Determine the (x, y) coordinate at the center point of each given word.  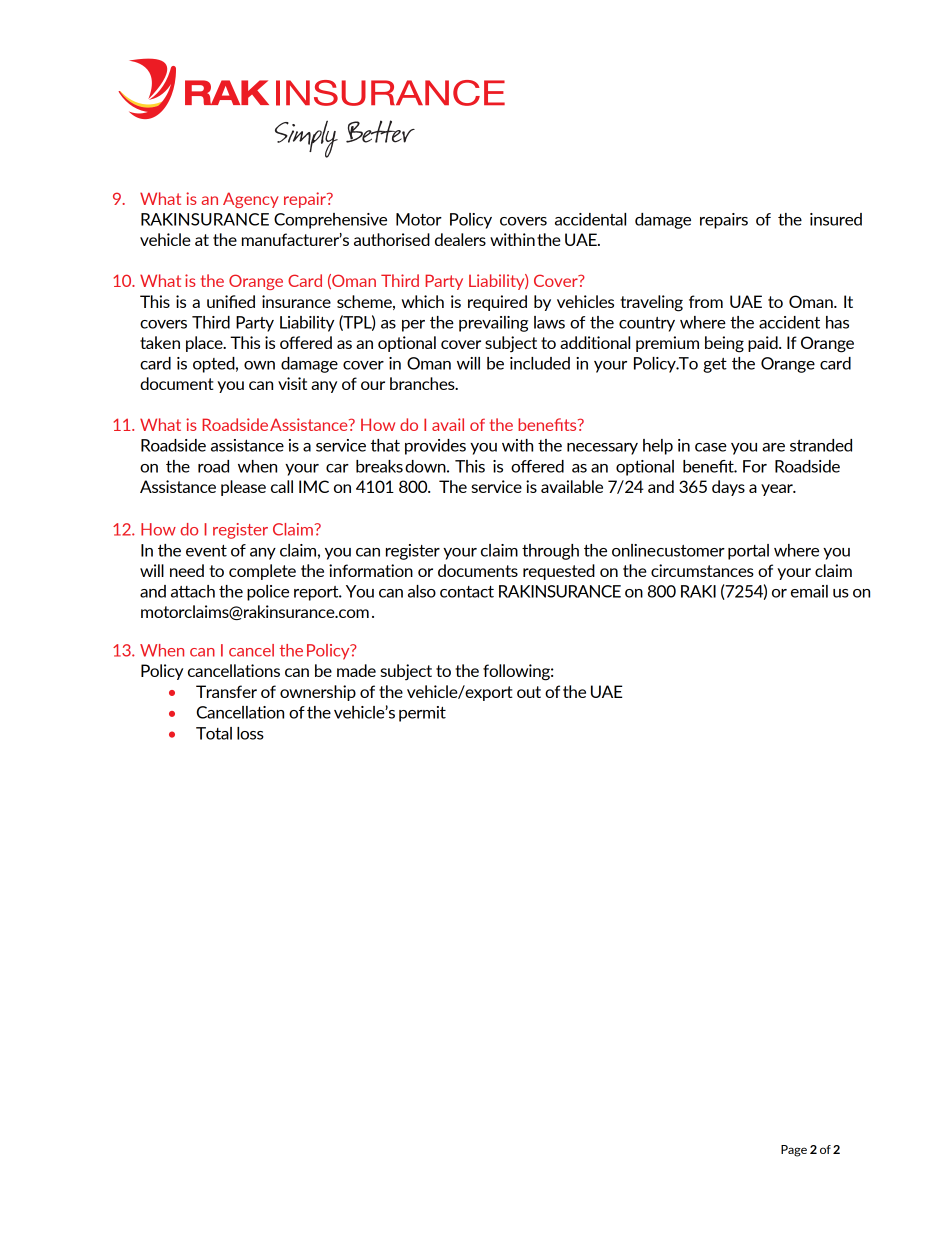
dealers (460, 239)
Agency (251, 200)
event (206, 551)
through (550, 552)
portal (748, 552)
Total (214, 733)
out (529, 692)
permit (422, 714)
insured (836, 219)
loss (250, 733)
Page (794, 1151)
